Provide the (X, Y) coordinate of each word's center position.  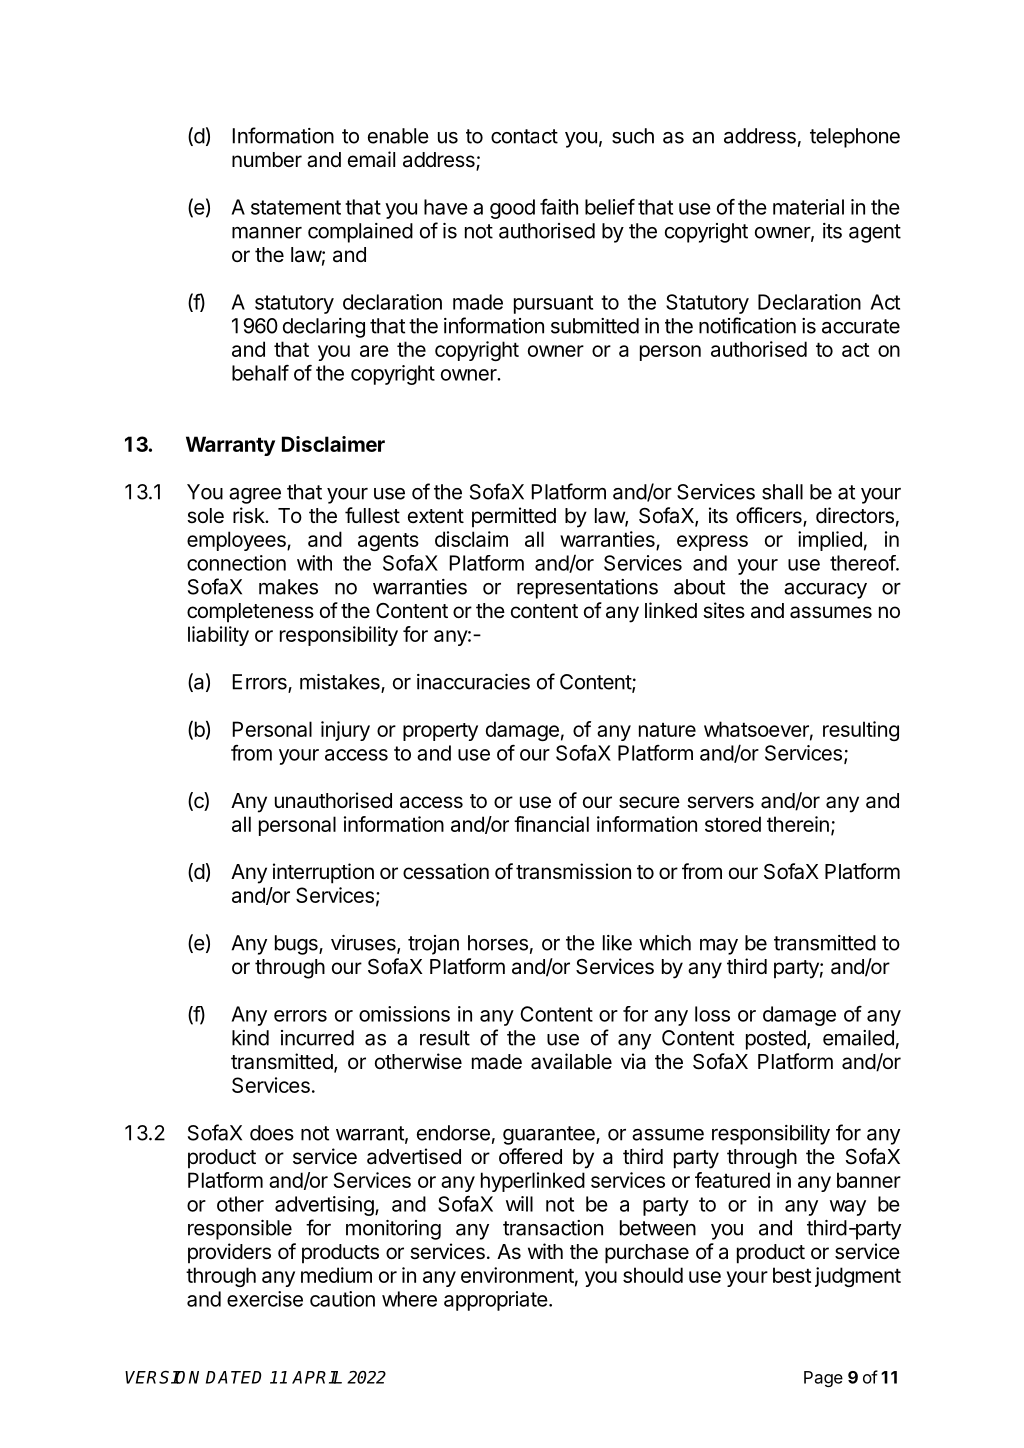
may (719, 947)
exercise (265, 1299)
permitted (514, 517)
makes (288, 587)
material (808, 207)
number (267, 159)
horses (498, 943)
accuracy (825, 591)
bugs (297, 945)
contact (524, 136)
